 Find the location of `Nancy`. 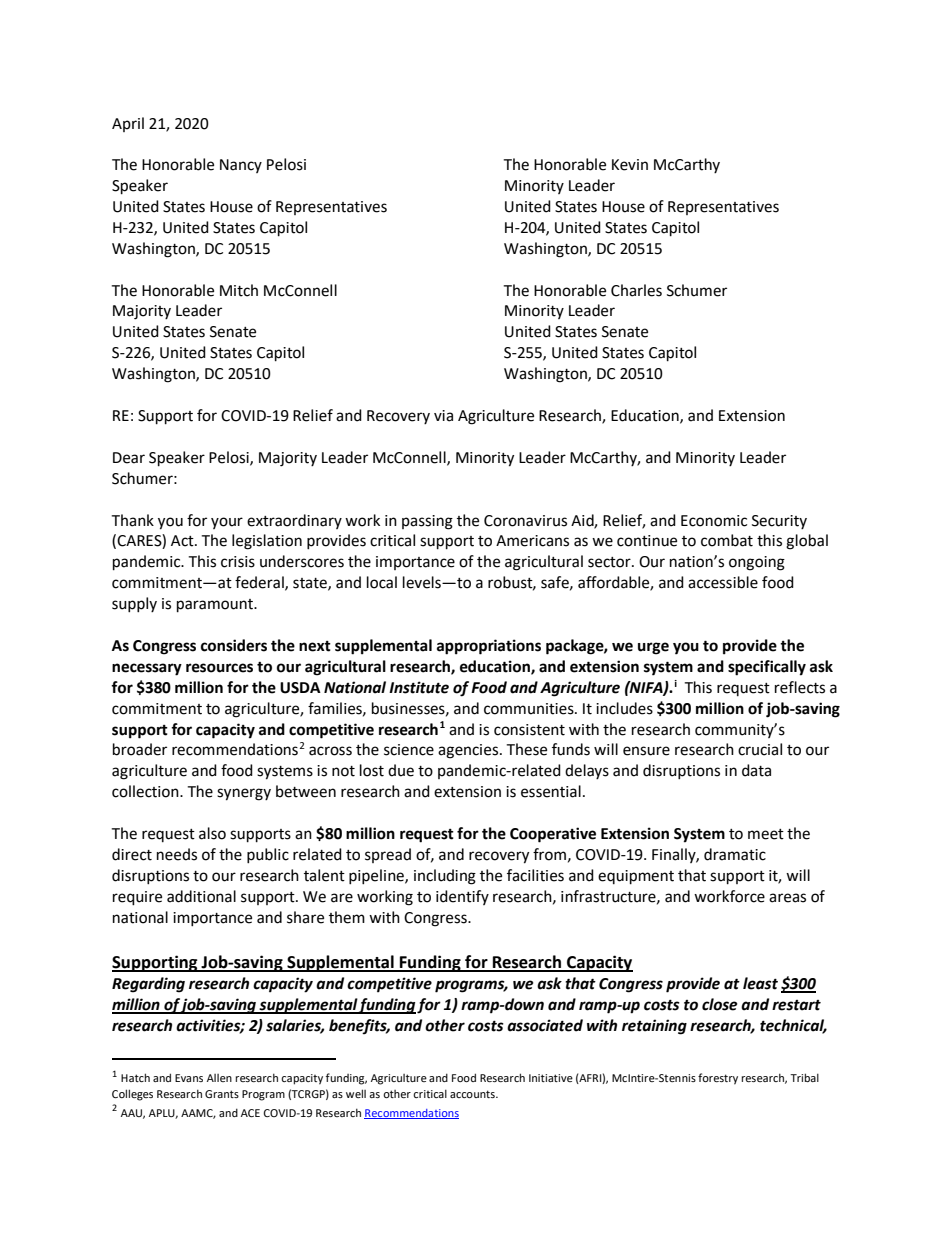

Nancy is located at coordinates (241, 166).
